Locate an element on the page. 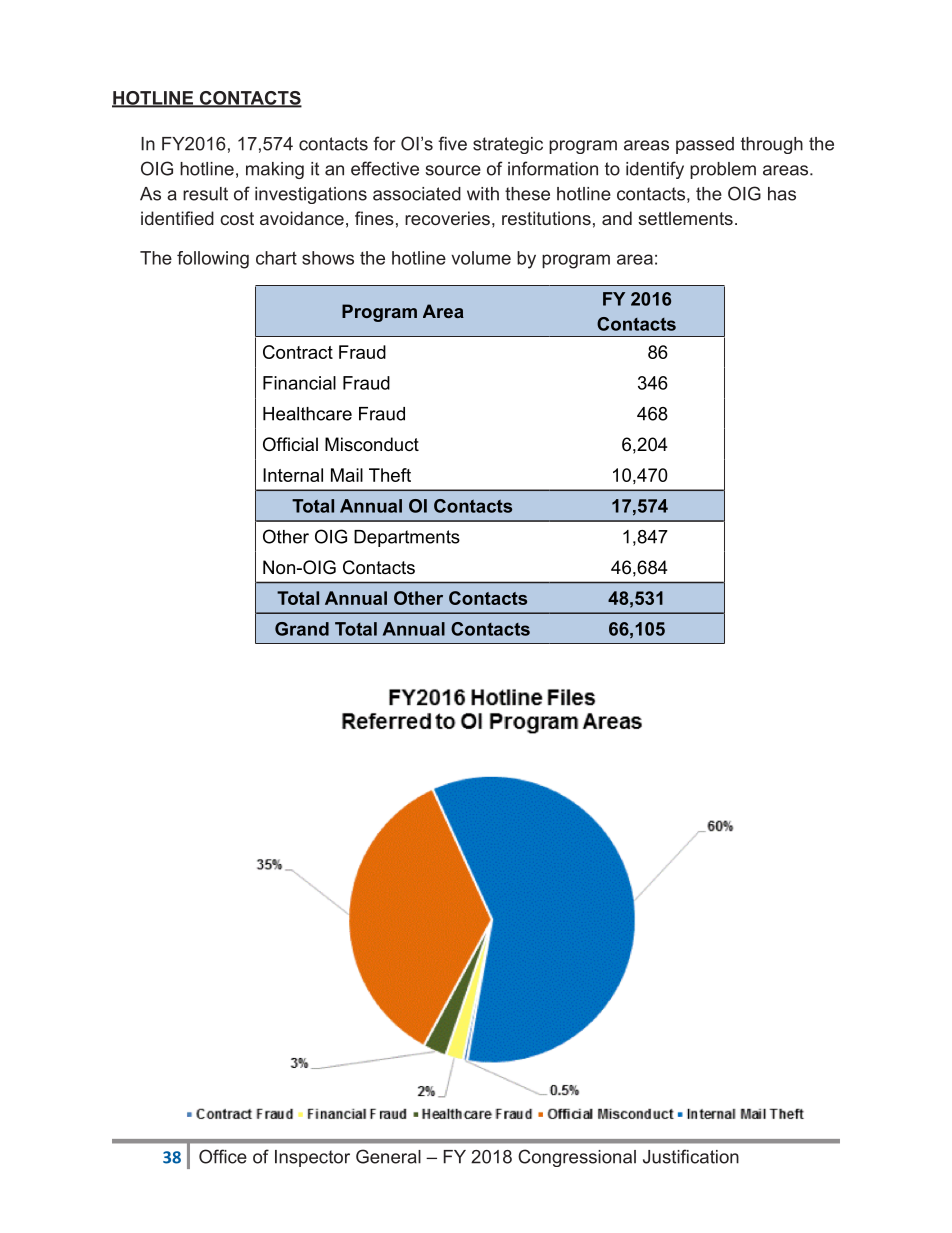 Image resolution: width=952 pixels, height=1233 pixels. Departments is located at coordinates (407, 538).
